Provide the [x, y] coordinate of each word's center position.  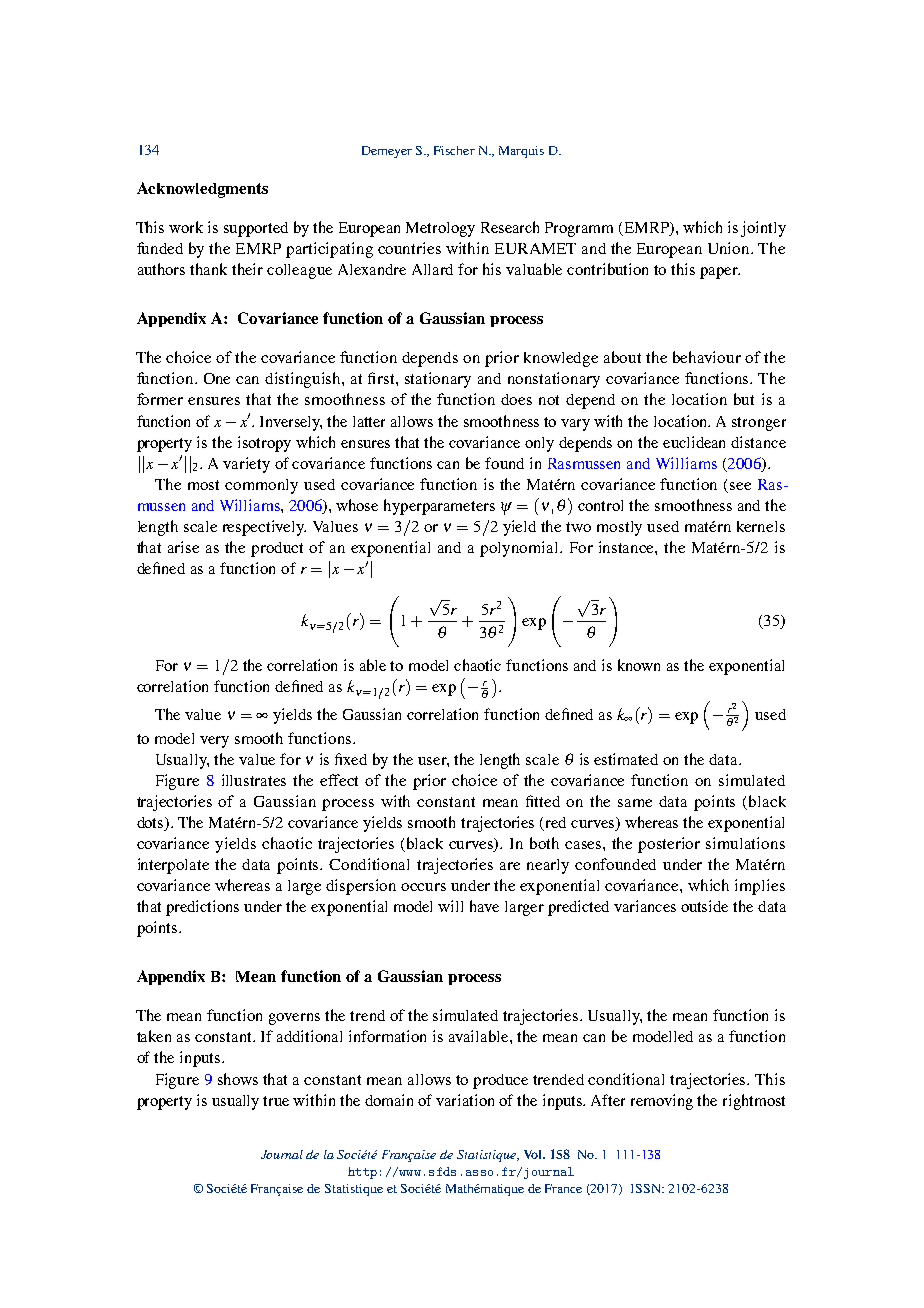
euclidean [694, 442]
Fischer [454, 150]
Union [730, 248]
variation [465, 1100]
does [516, 399]
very [214, 742]
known [639, 665]
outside [704, 906]
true [276, 1101]
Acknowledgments [202, 190]
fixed [351, 759]
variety [246, 465]
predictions [202, 908]
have [484, 906]
